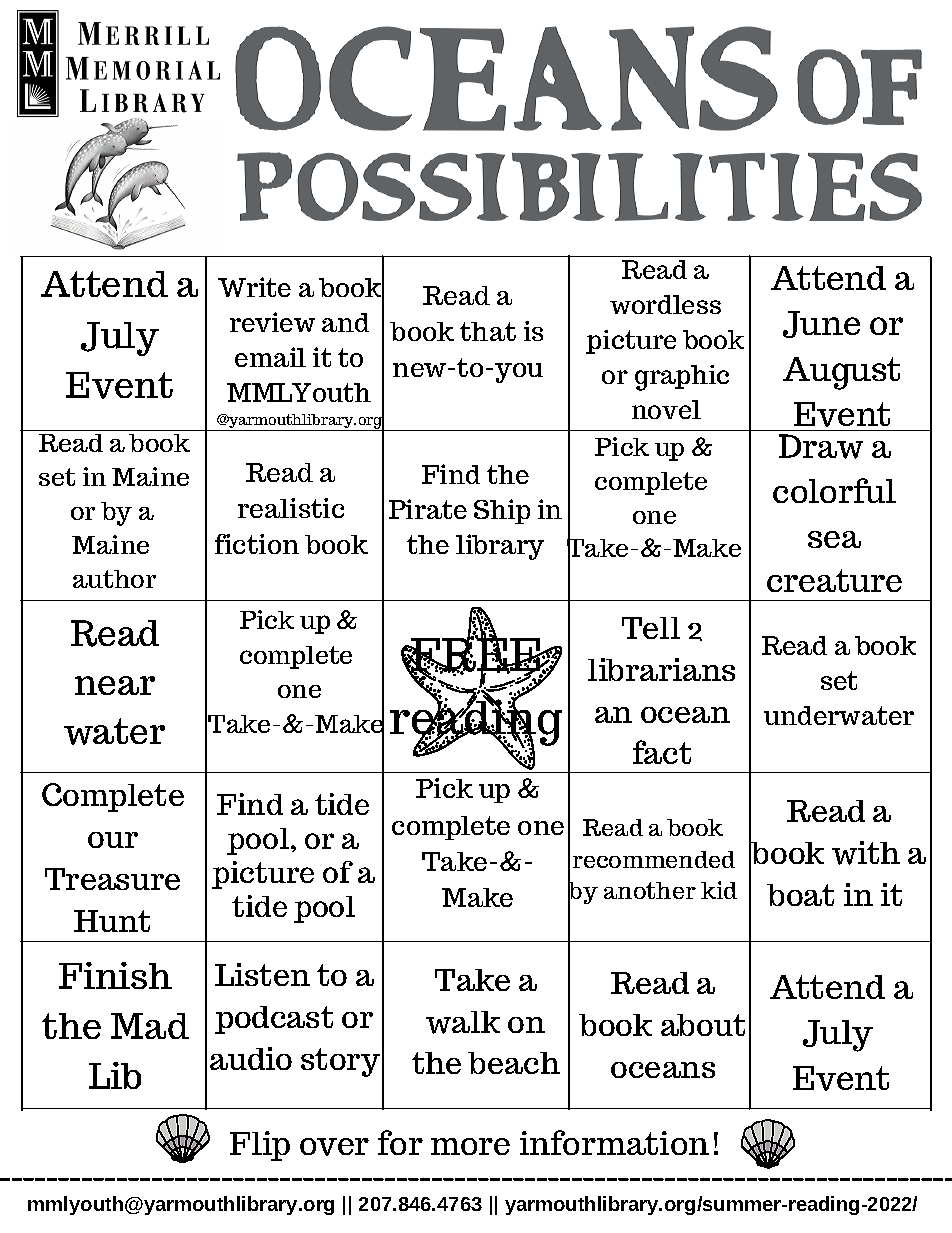  Describe the element at coordinates (661, 669) in the screenshot. I see `librarians` at that location.
